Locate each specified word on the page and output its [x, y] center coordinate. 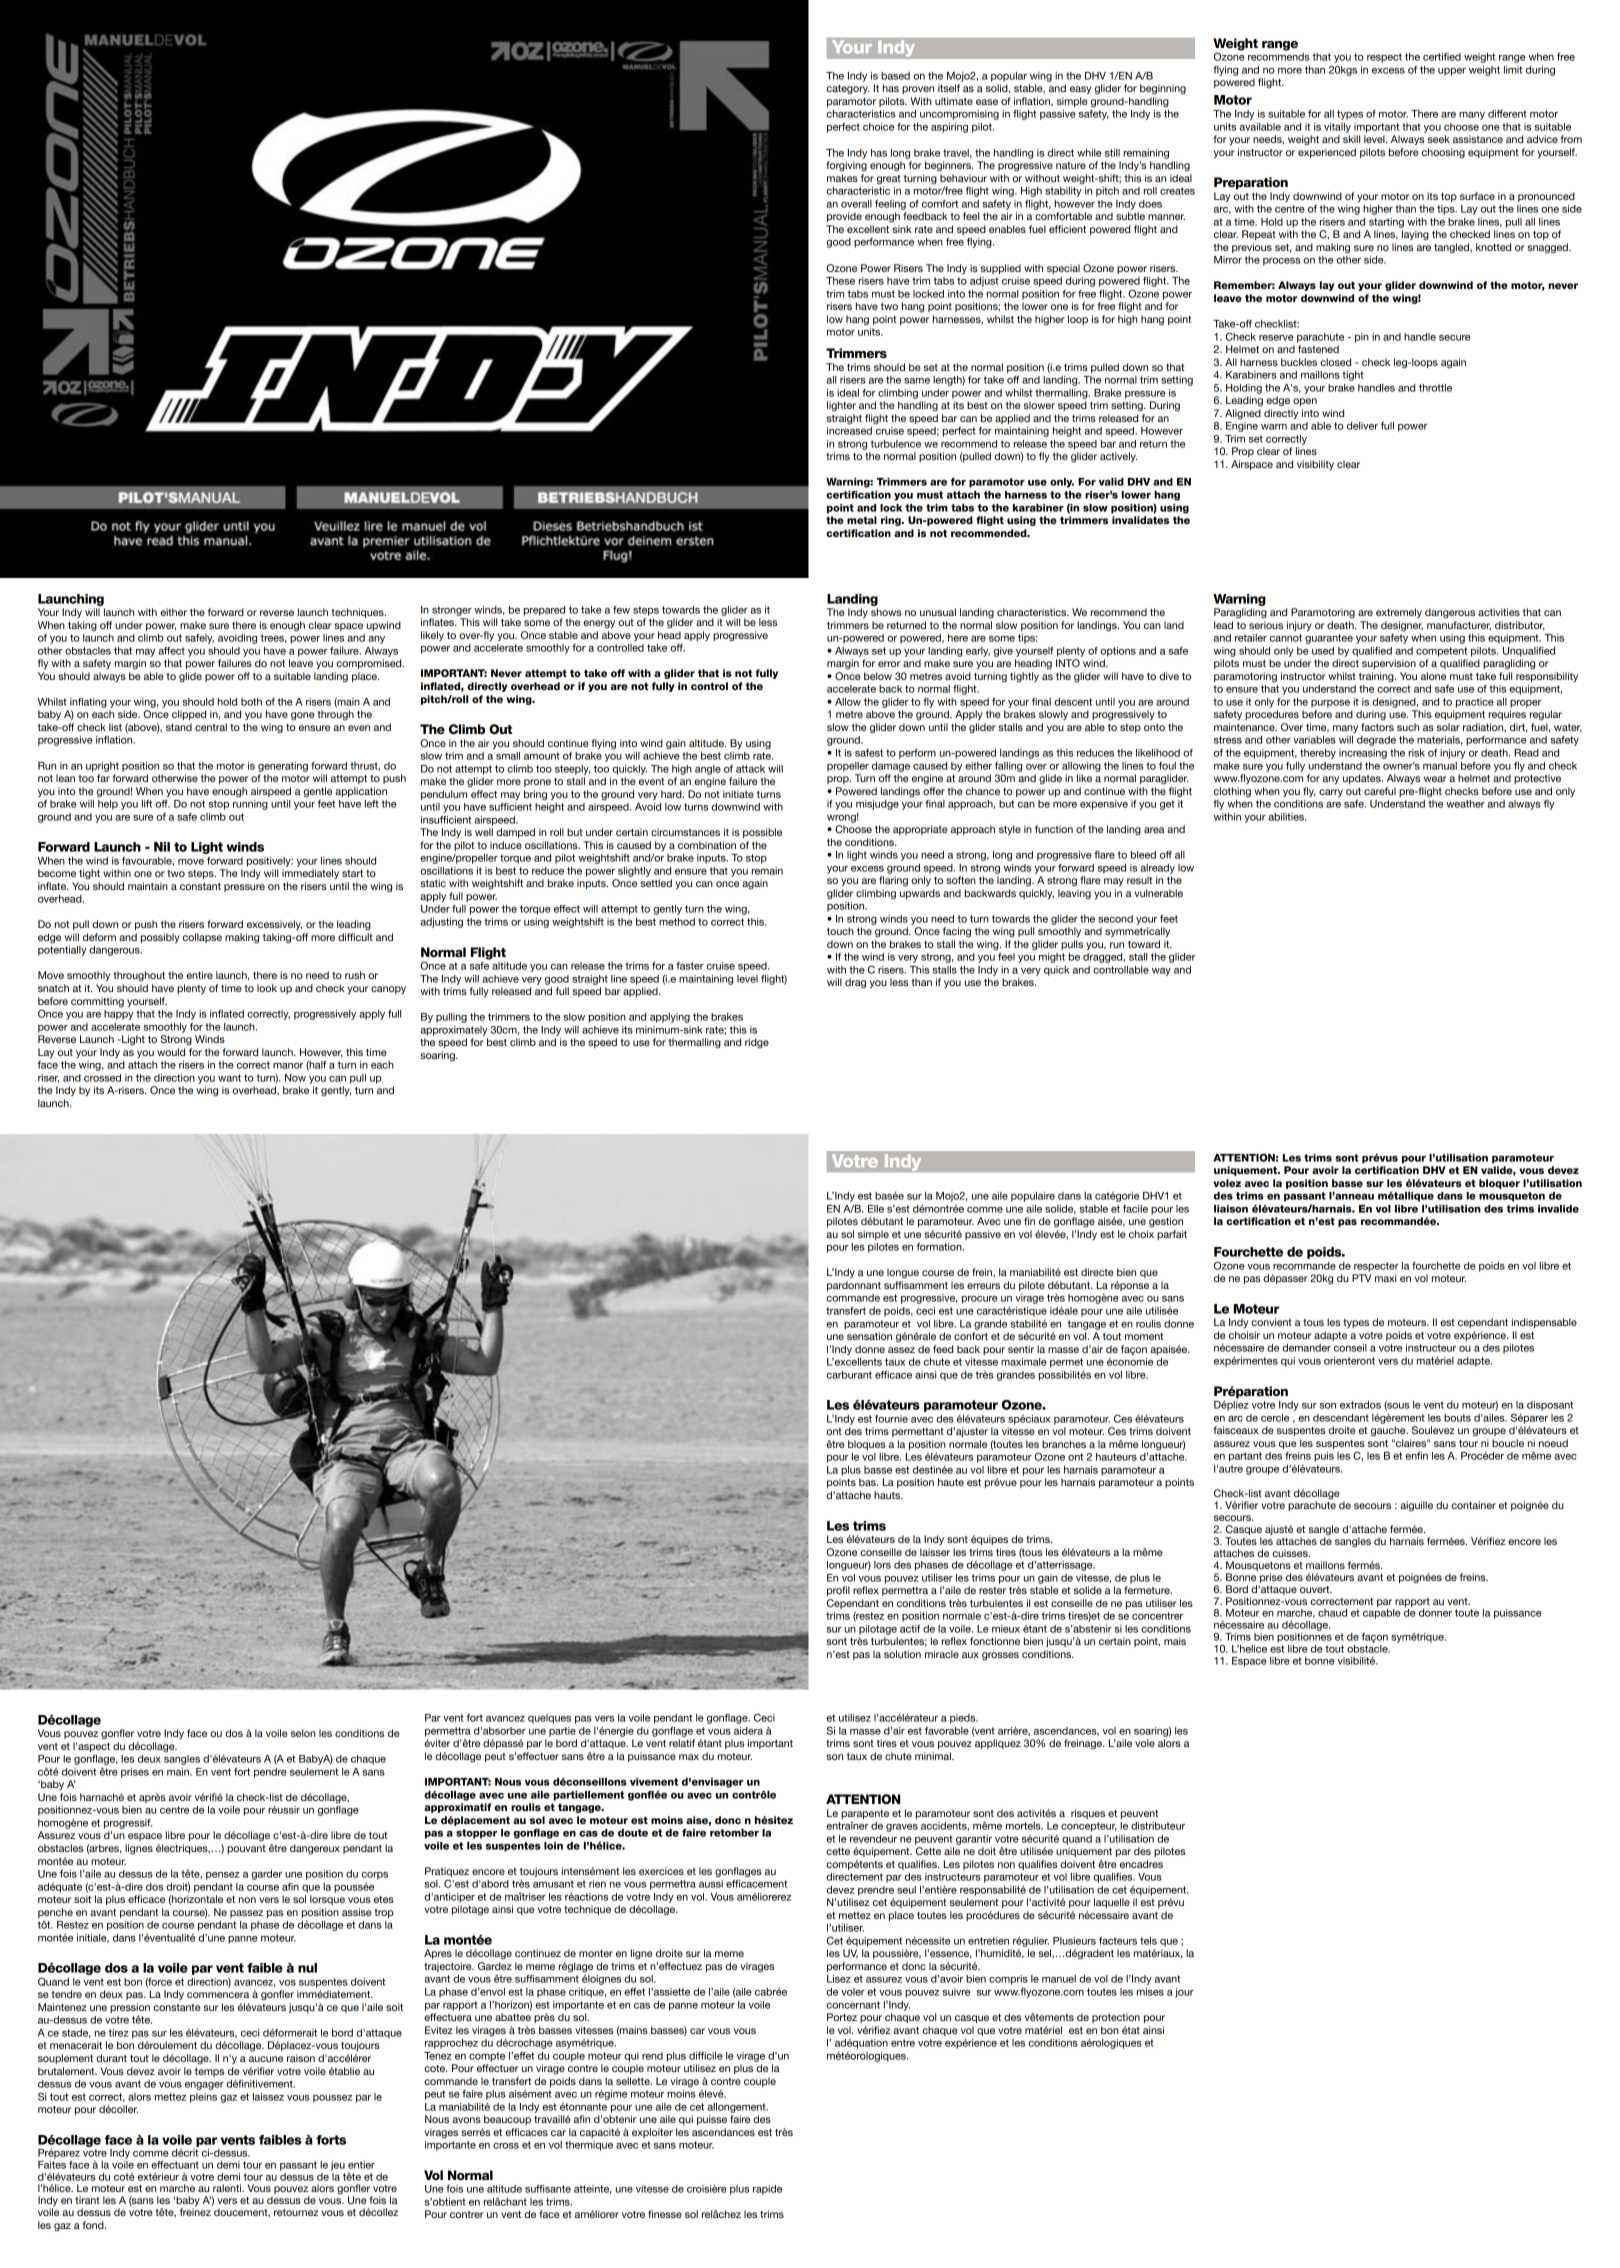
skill [1351, 139]
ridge [757, 1043]
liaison [1231, 1209]
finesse [665, 2214]
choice [878, 127]
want [229, 1078]
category [848, 90]
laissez [268, 2097]
